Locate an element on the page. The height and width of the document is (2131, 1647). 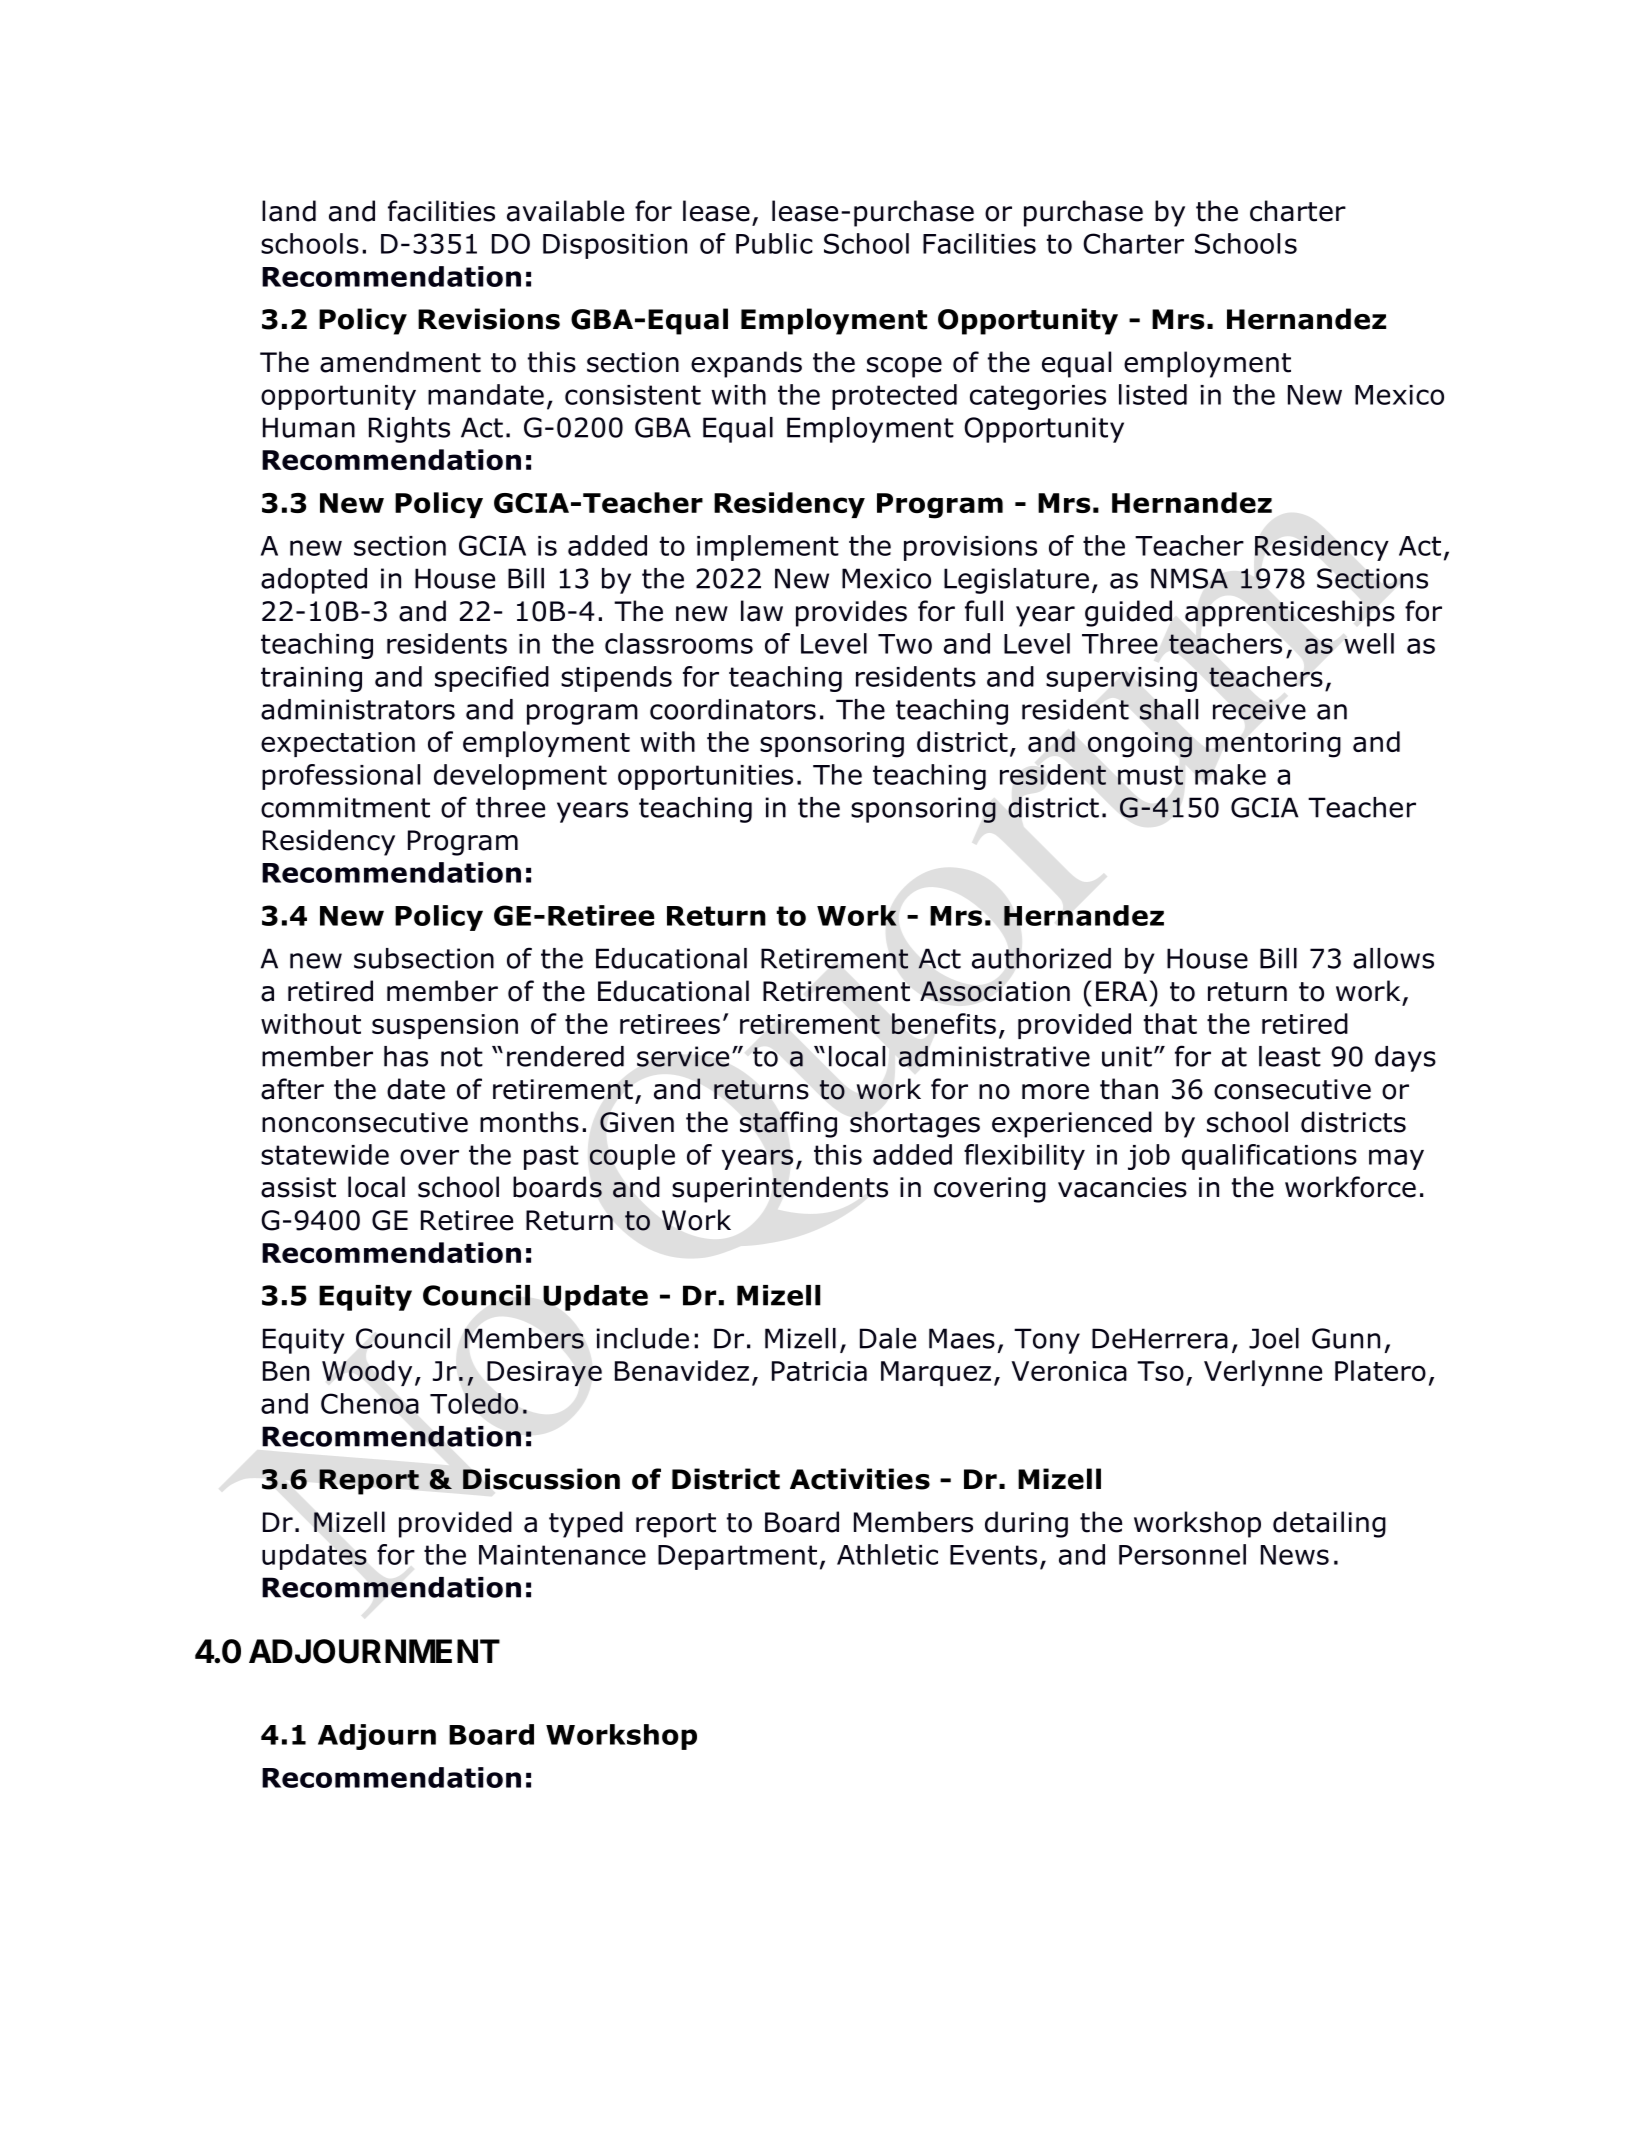
Revisions is located at coordinates (489, 319).
